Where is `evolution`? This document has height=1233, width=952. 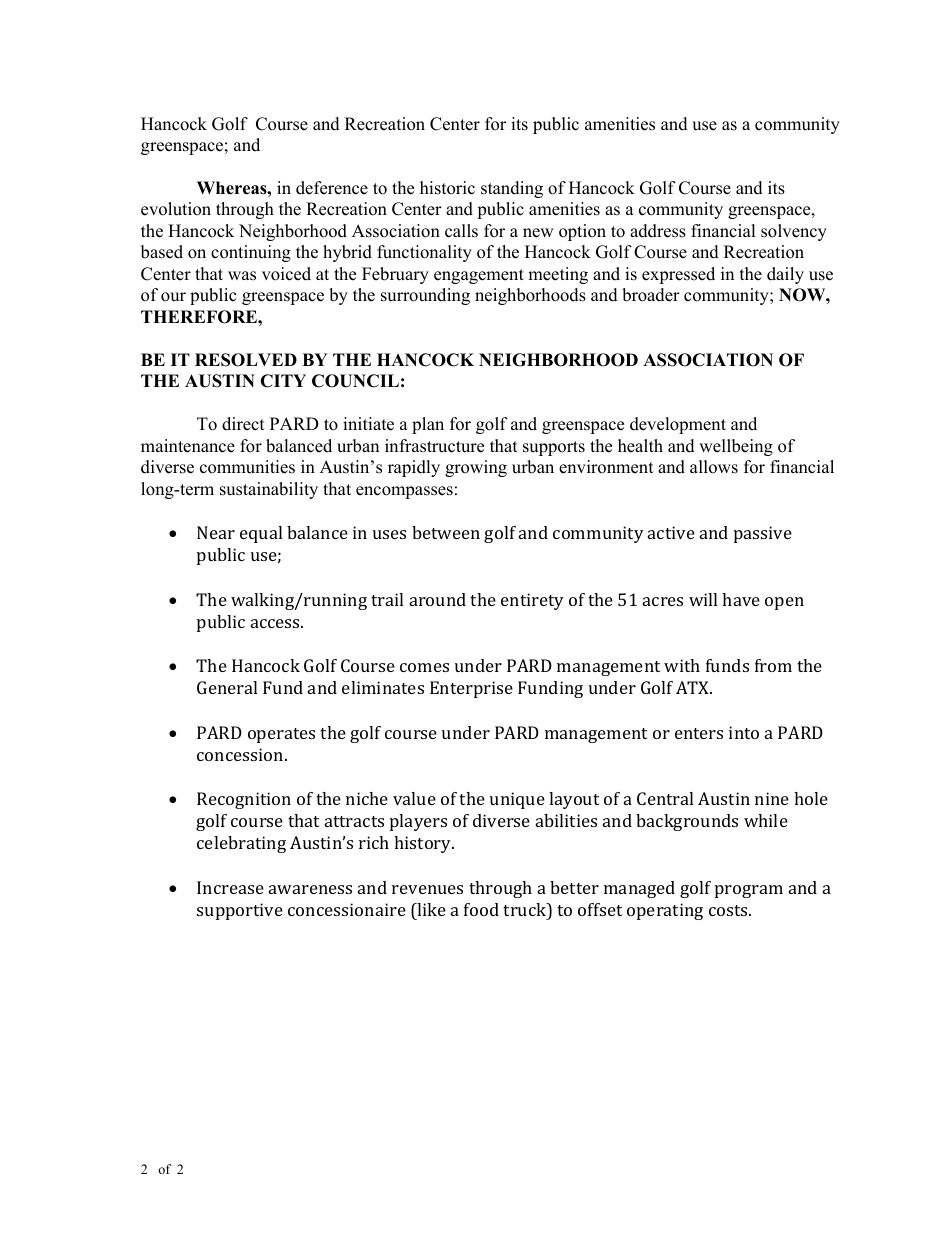 evolution is located at coordinates (176, 209).
